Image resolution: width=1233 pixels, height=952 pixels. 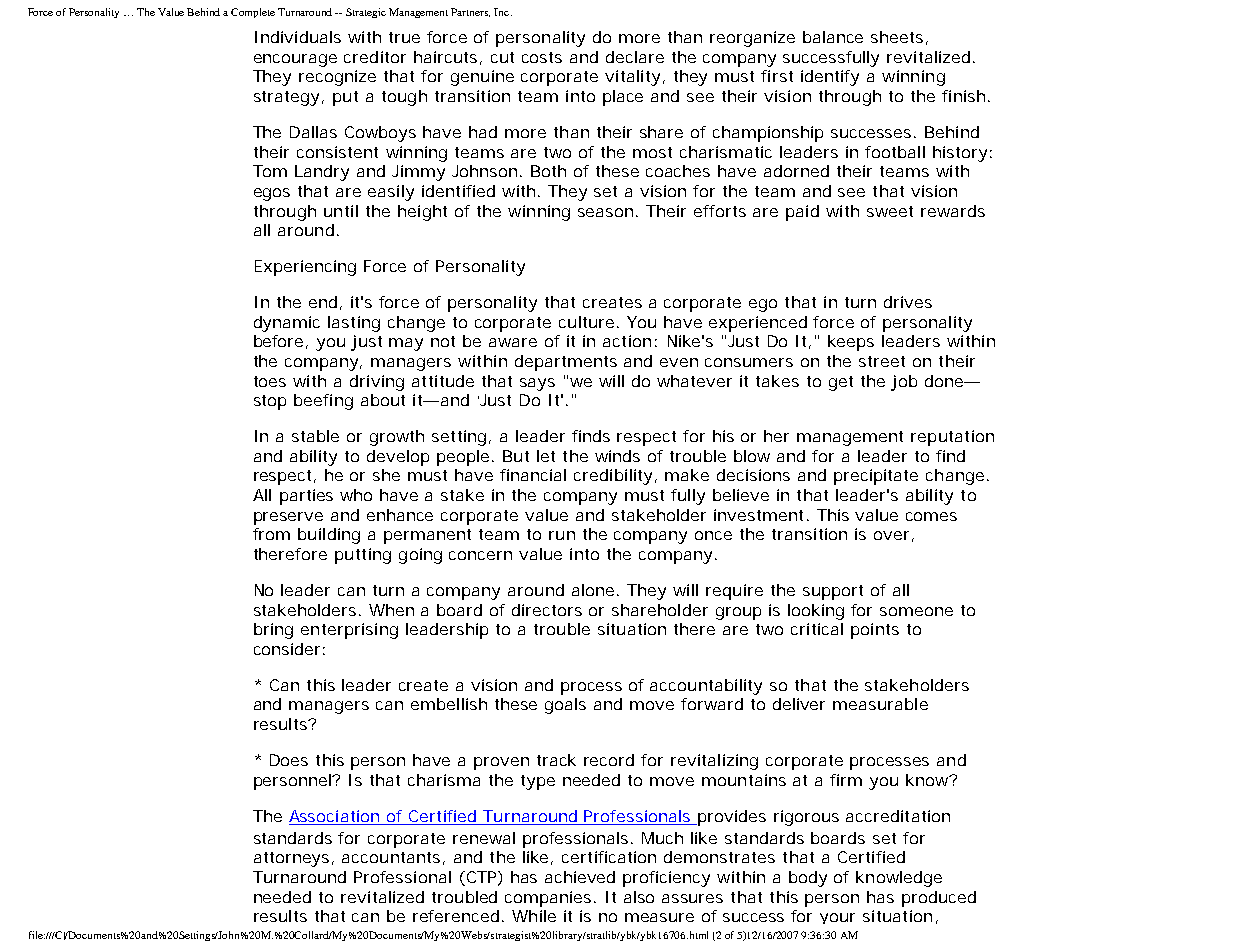 What do you see at coordinates (298, 37) in the image?
I see `Individuals` at bounding box center [298, 37].
